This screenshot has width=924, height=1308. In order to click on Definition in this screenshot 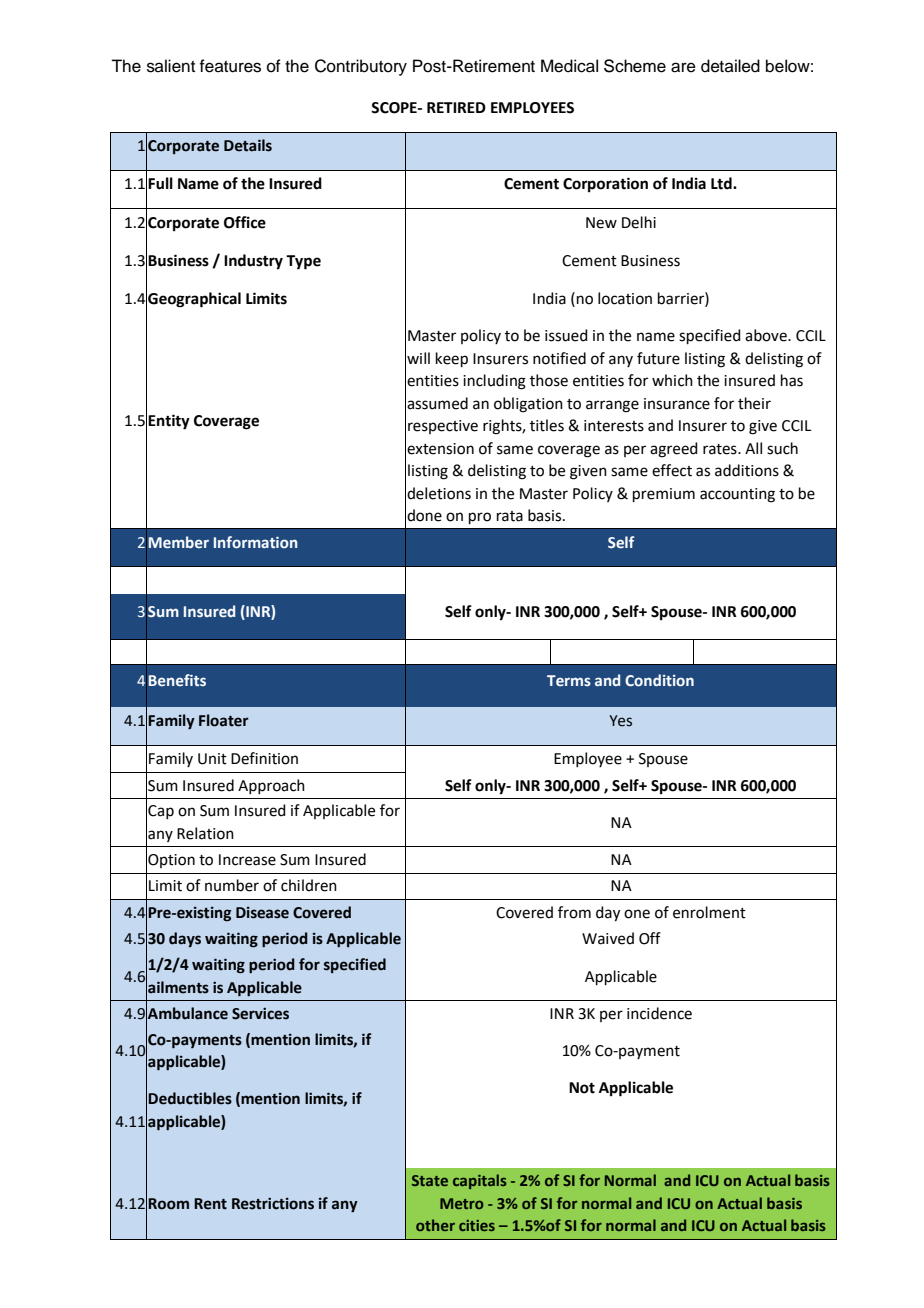, I will do `click(264, 758)`.
